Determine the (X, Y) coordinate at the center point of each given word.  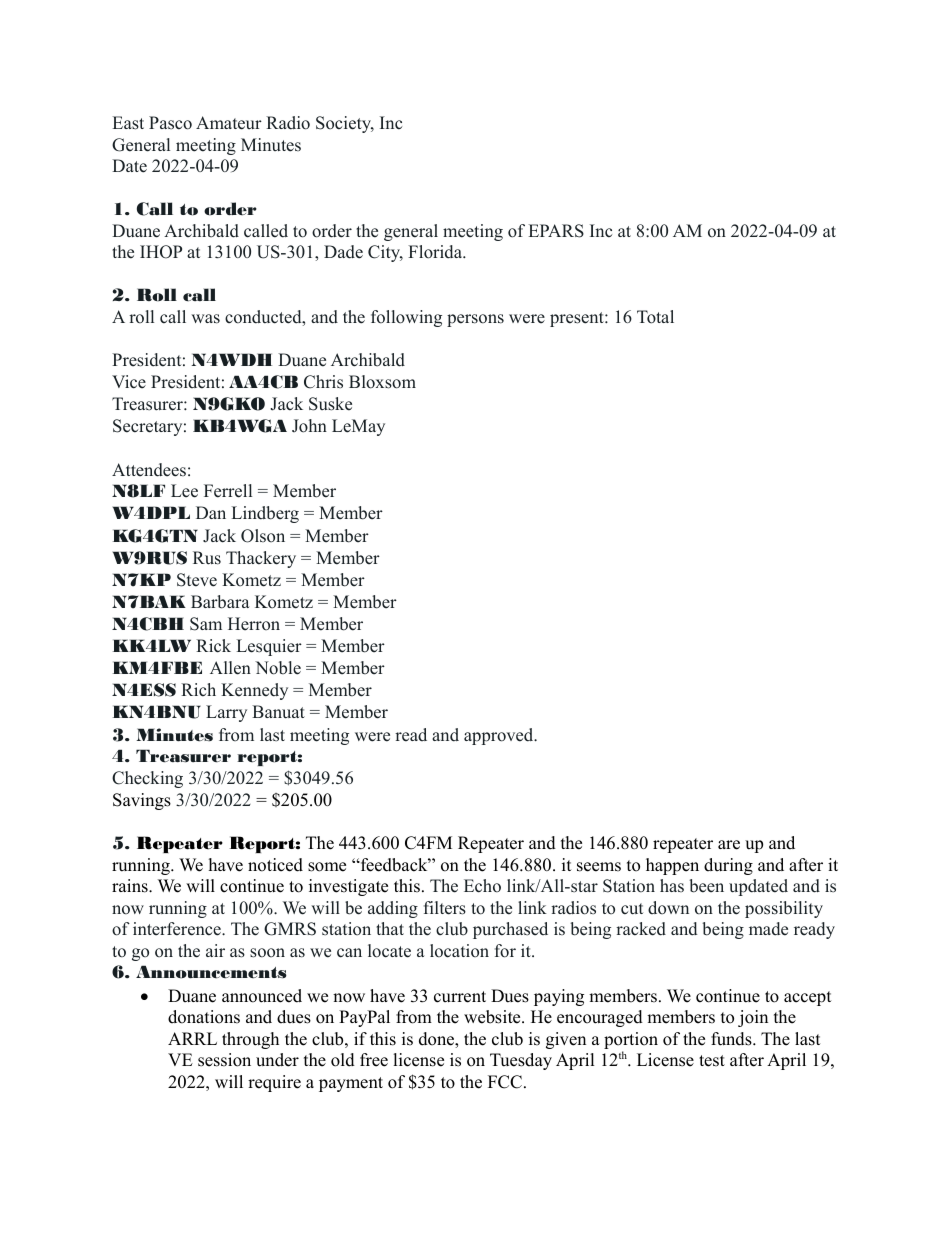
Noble (278, 668)
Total (655, 317)
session (224, 1060)
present (578, 319)
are (729, 845)
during (728, 866)
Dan (211, 512)
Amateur (229, 123)
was (205, 319)
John (309, 426)
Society (345, 124)
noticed (275, 865)
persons (475, 320)
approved (500, 736)
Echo (482, 886)
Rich (198, 690)
